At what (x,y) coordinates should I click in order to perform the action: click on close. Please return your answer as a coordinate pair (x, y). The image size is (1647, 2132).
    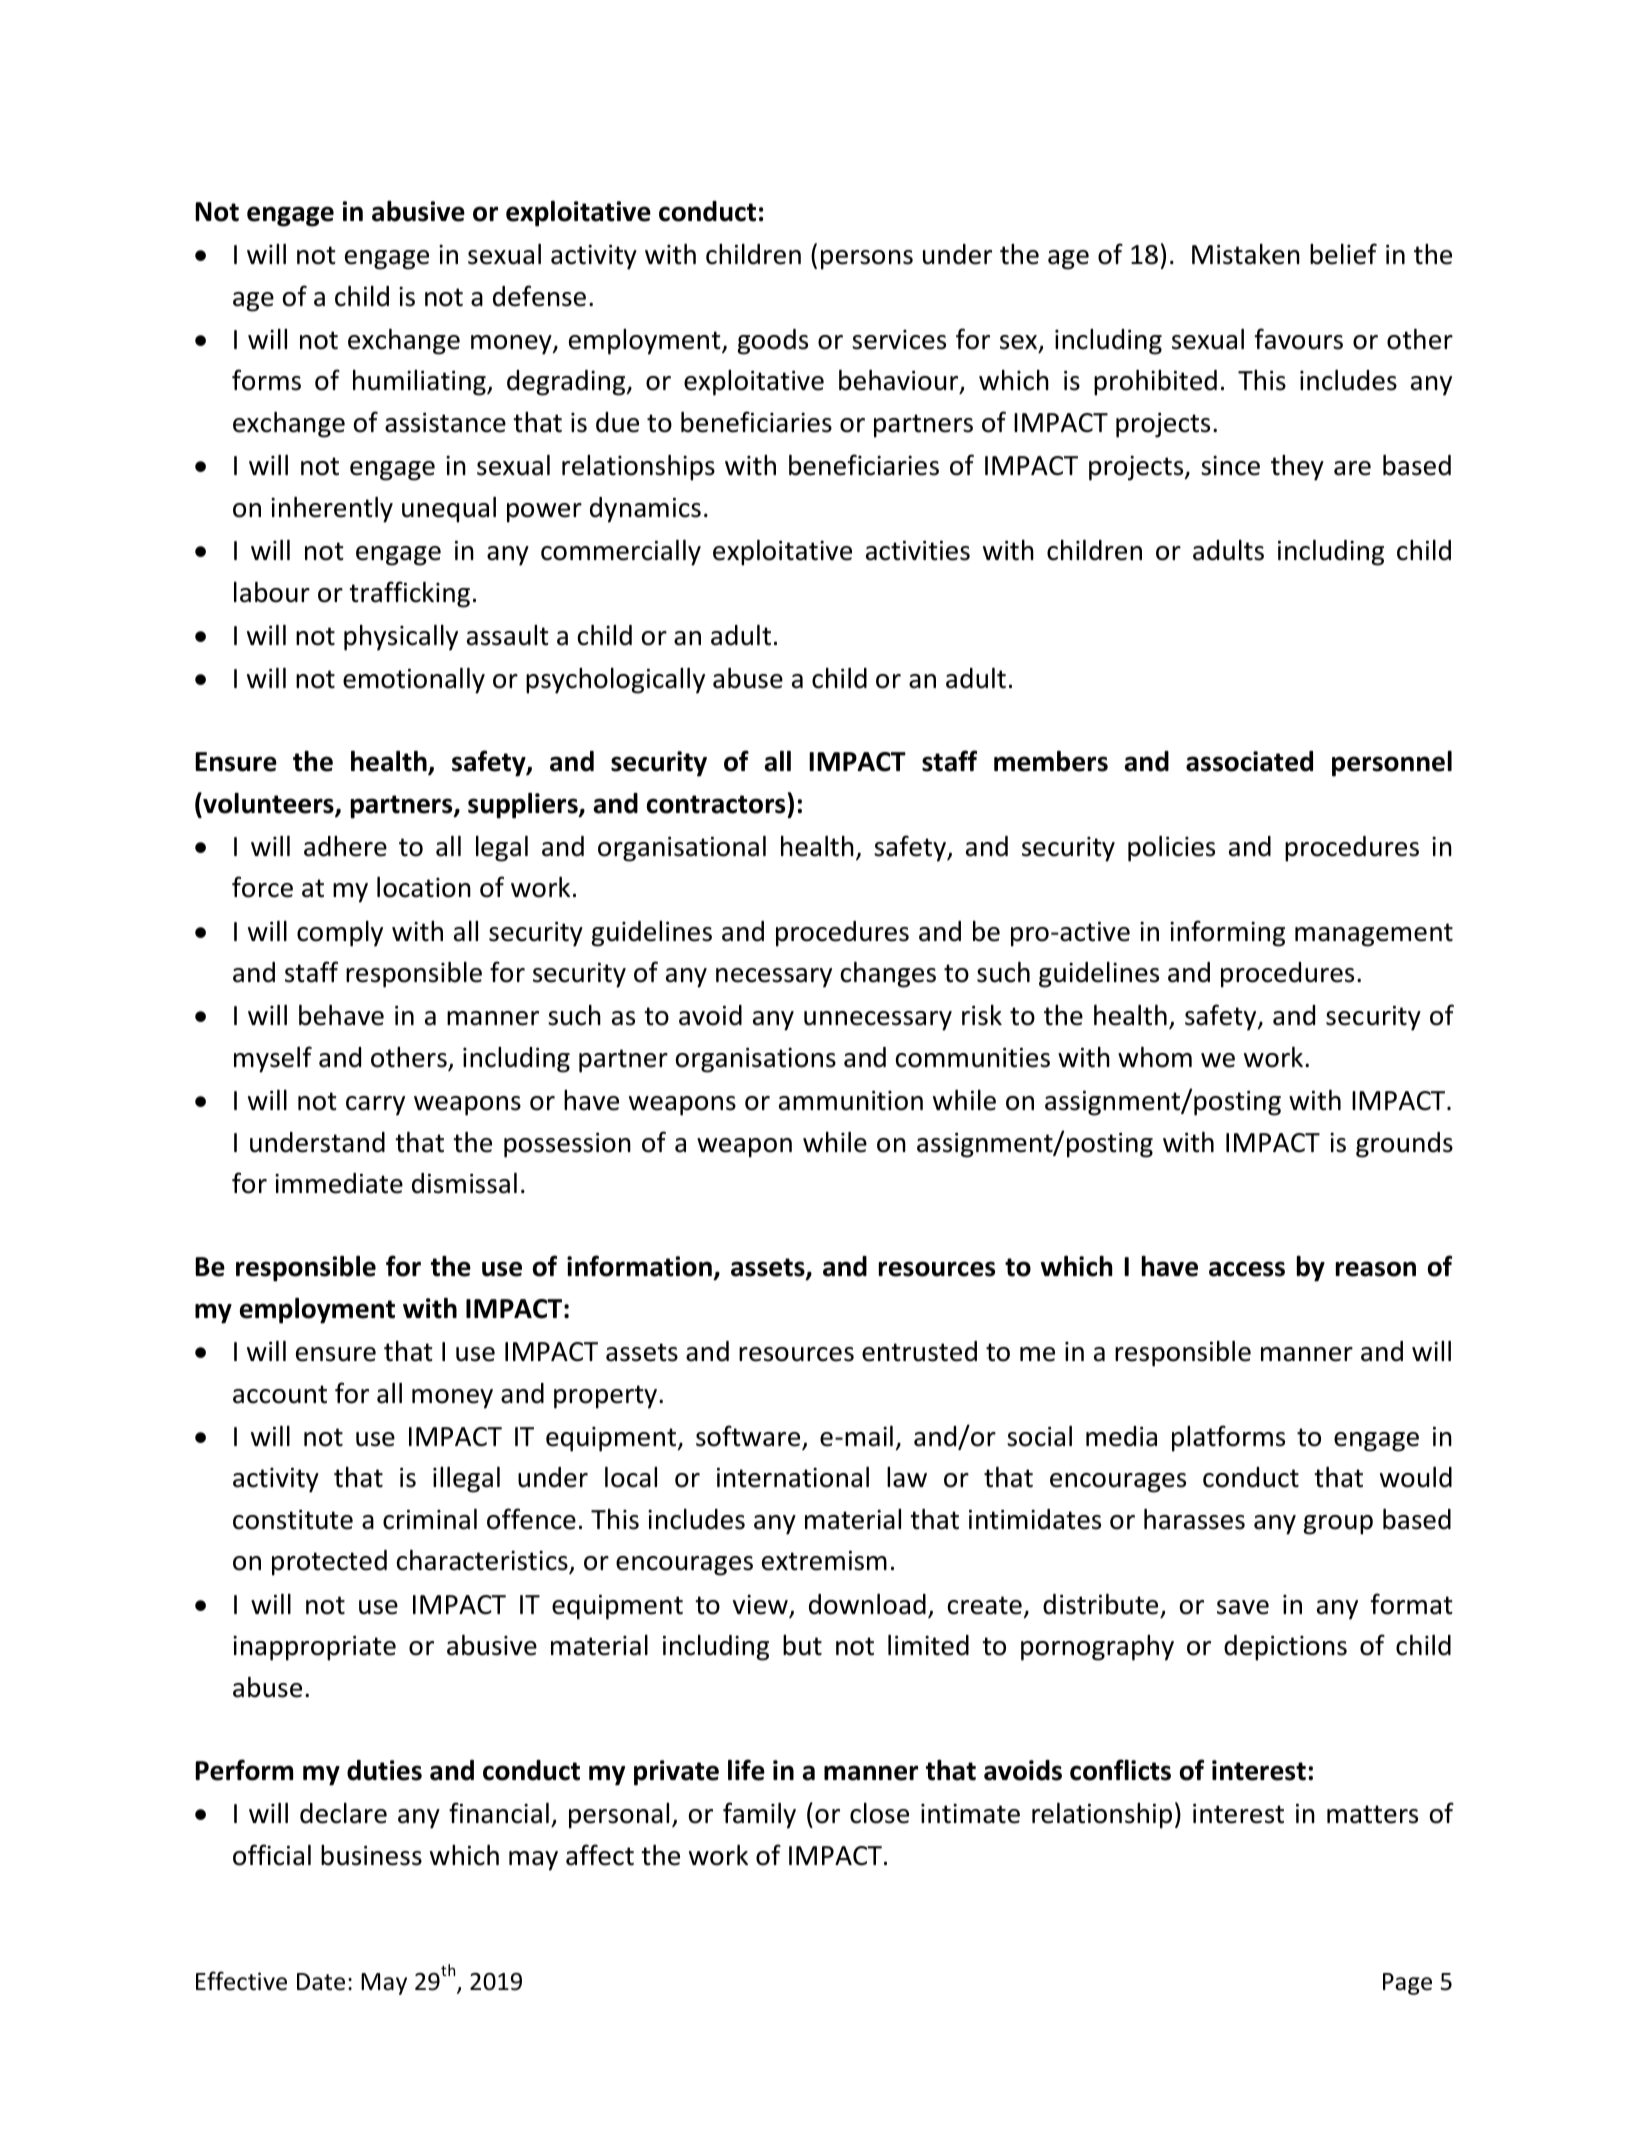
    Looking at the image, I should click on (879, 1813).
